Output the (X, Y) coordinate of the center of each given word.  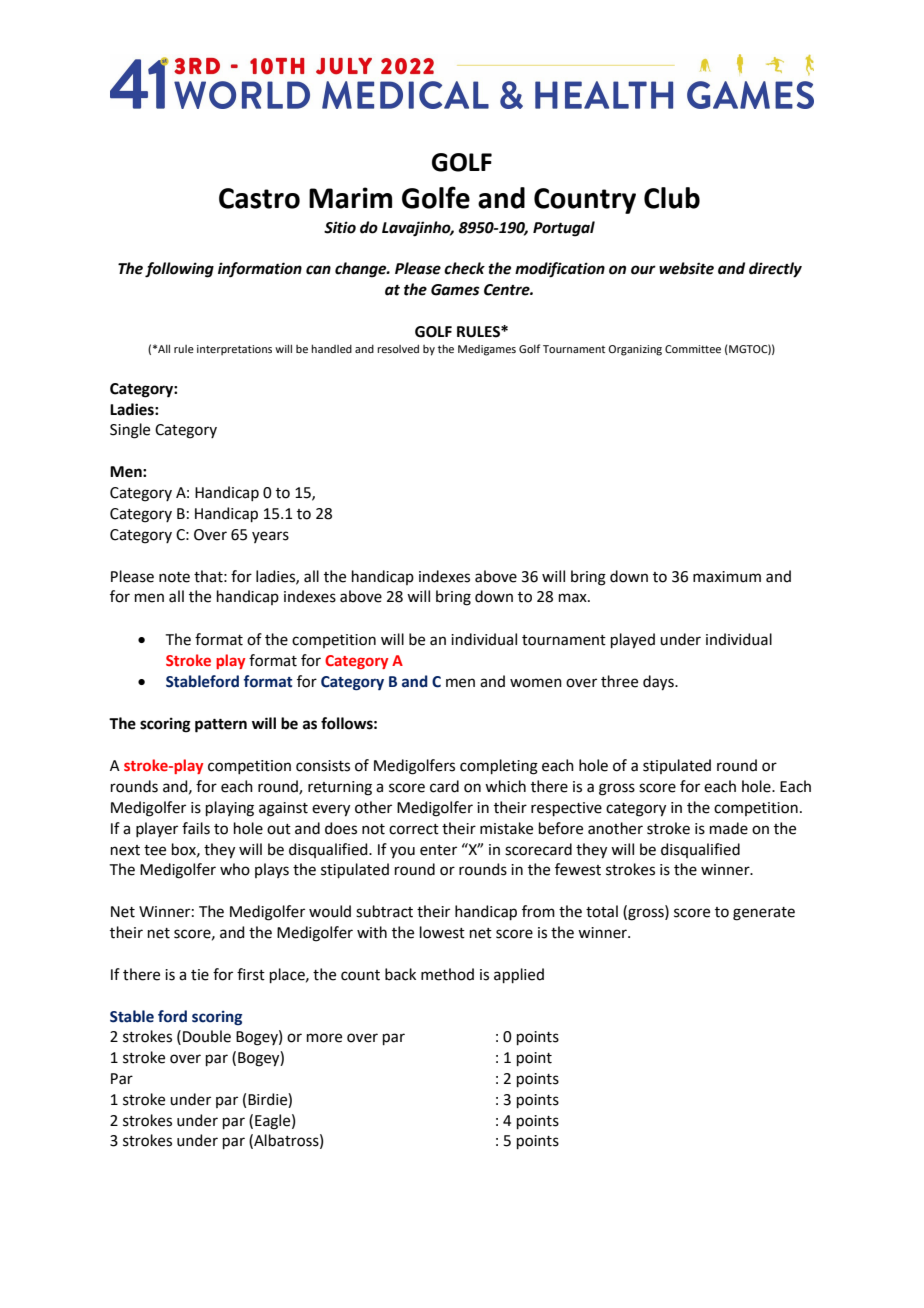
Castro (259, 198)
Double (207, 1036)
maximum (727, 577)
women (536, 683)
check (464, 268)
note (174, 577)
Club (672, 198)
